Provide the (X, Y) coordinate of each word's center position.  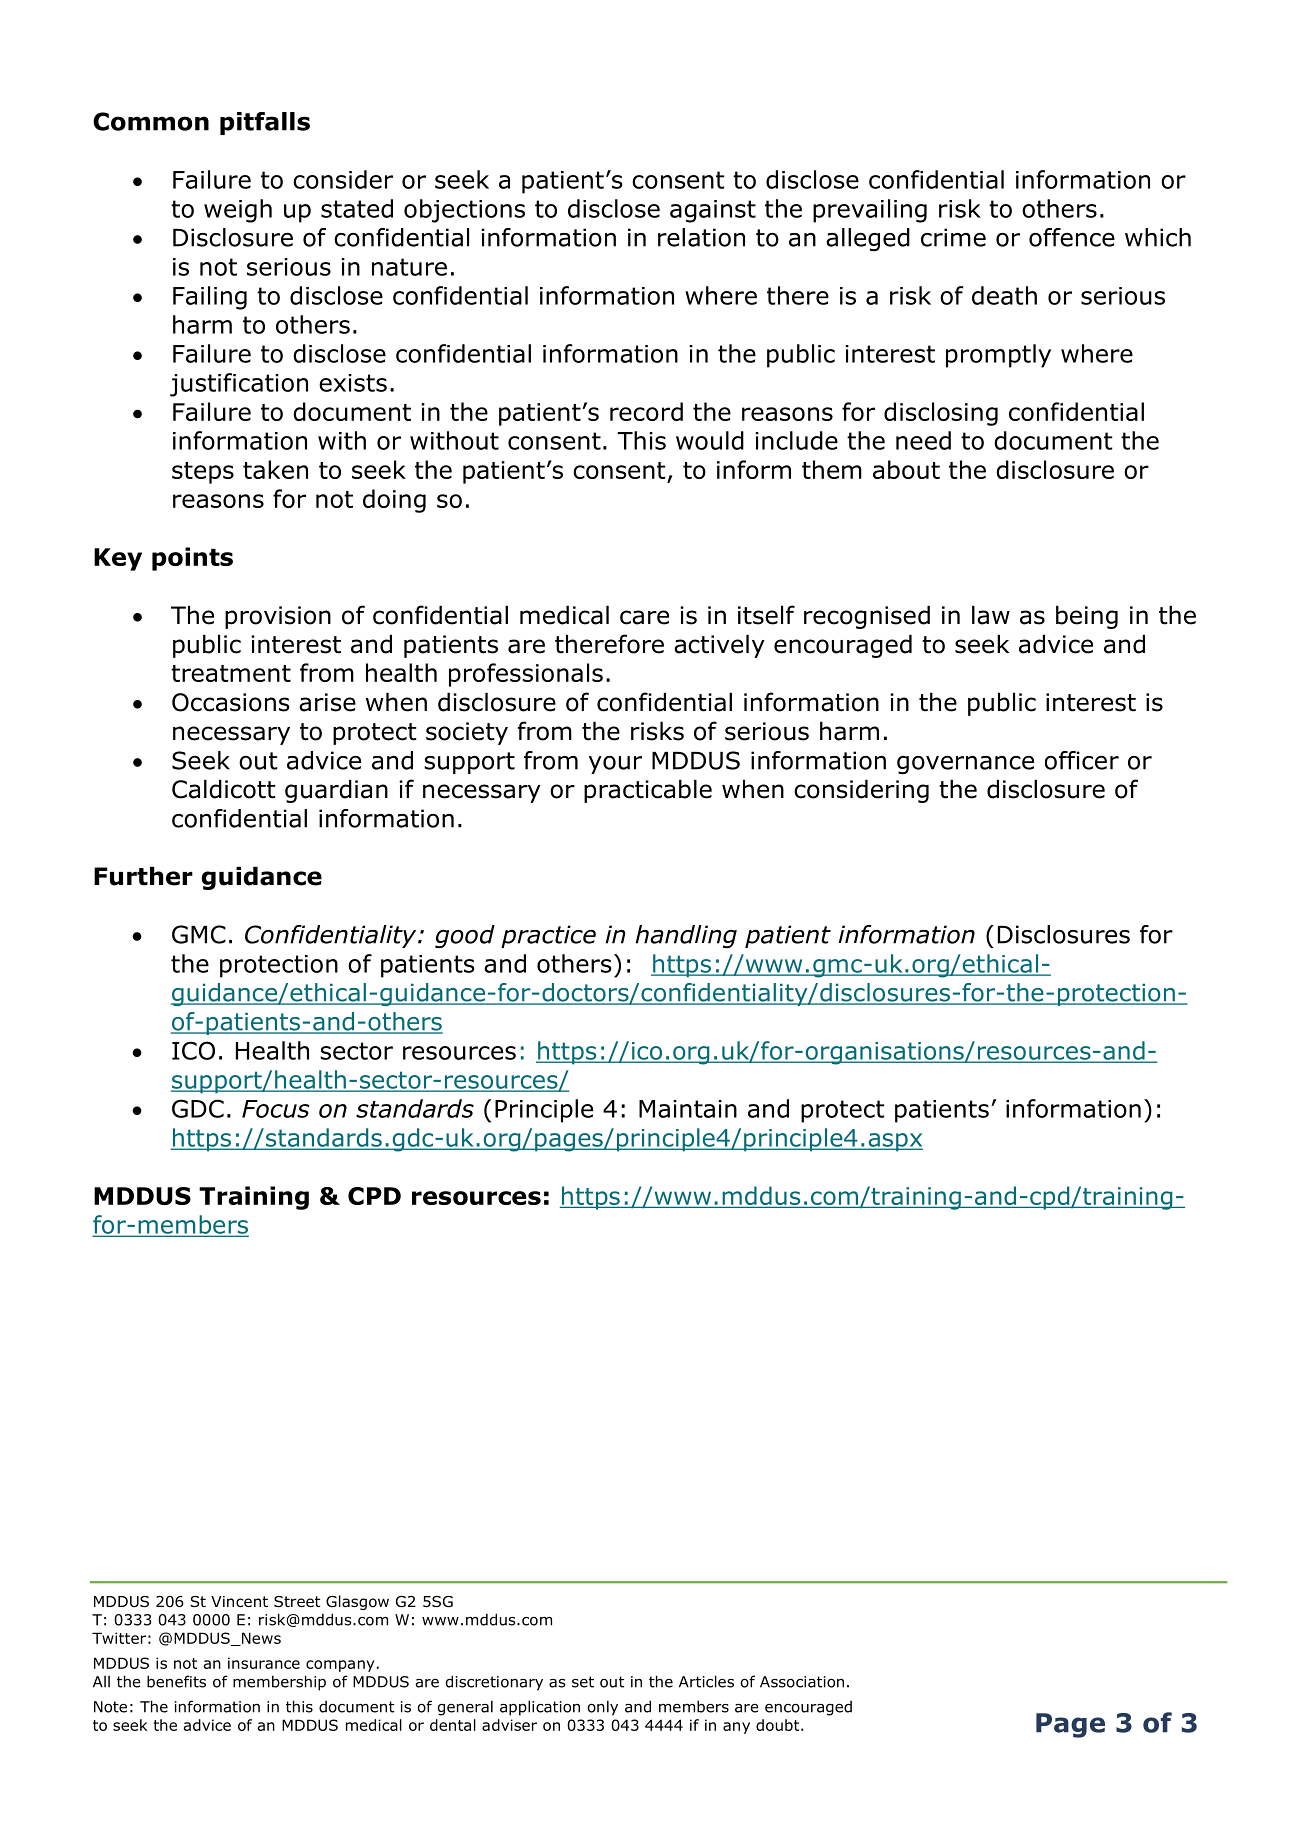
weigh (238, 211)
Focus (276, 1109)
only (602, 1708)
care (644, 617)
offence (1072, 237)
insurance (264, 1663)
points (192, 559)
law (991, 615)
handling (686, 936)
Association (802, 1682)
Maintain (688, 1109)
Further (143, 876)
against (713, 211)
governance (965, 765)
